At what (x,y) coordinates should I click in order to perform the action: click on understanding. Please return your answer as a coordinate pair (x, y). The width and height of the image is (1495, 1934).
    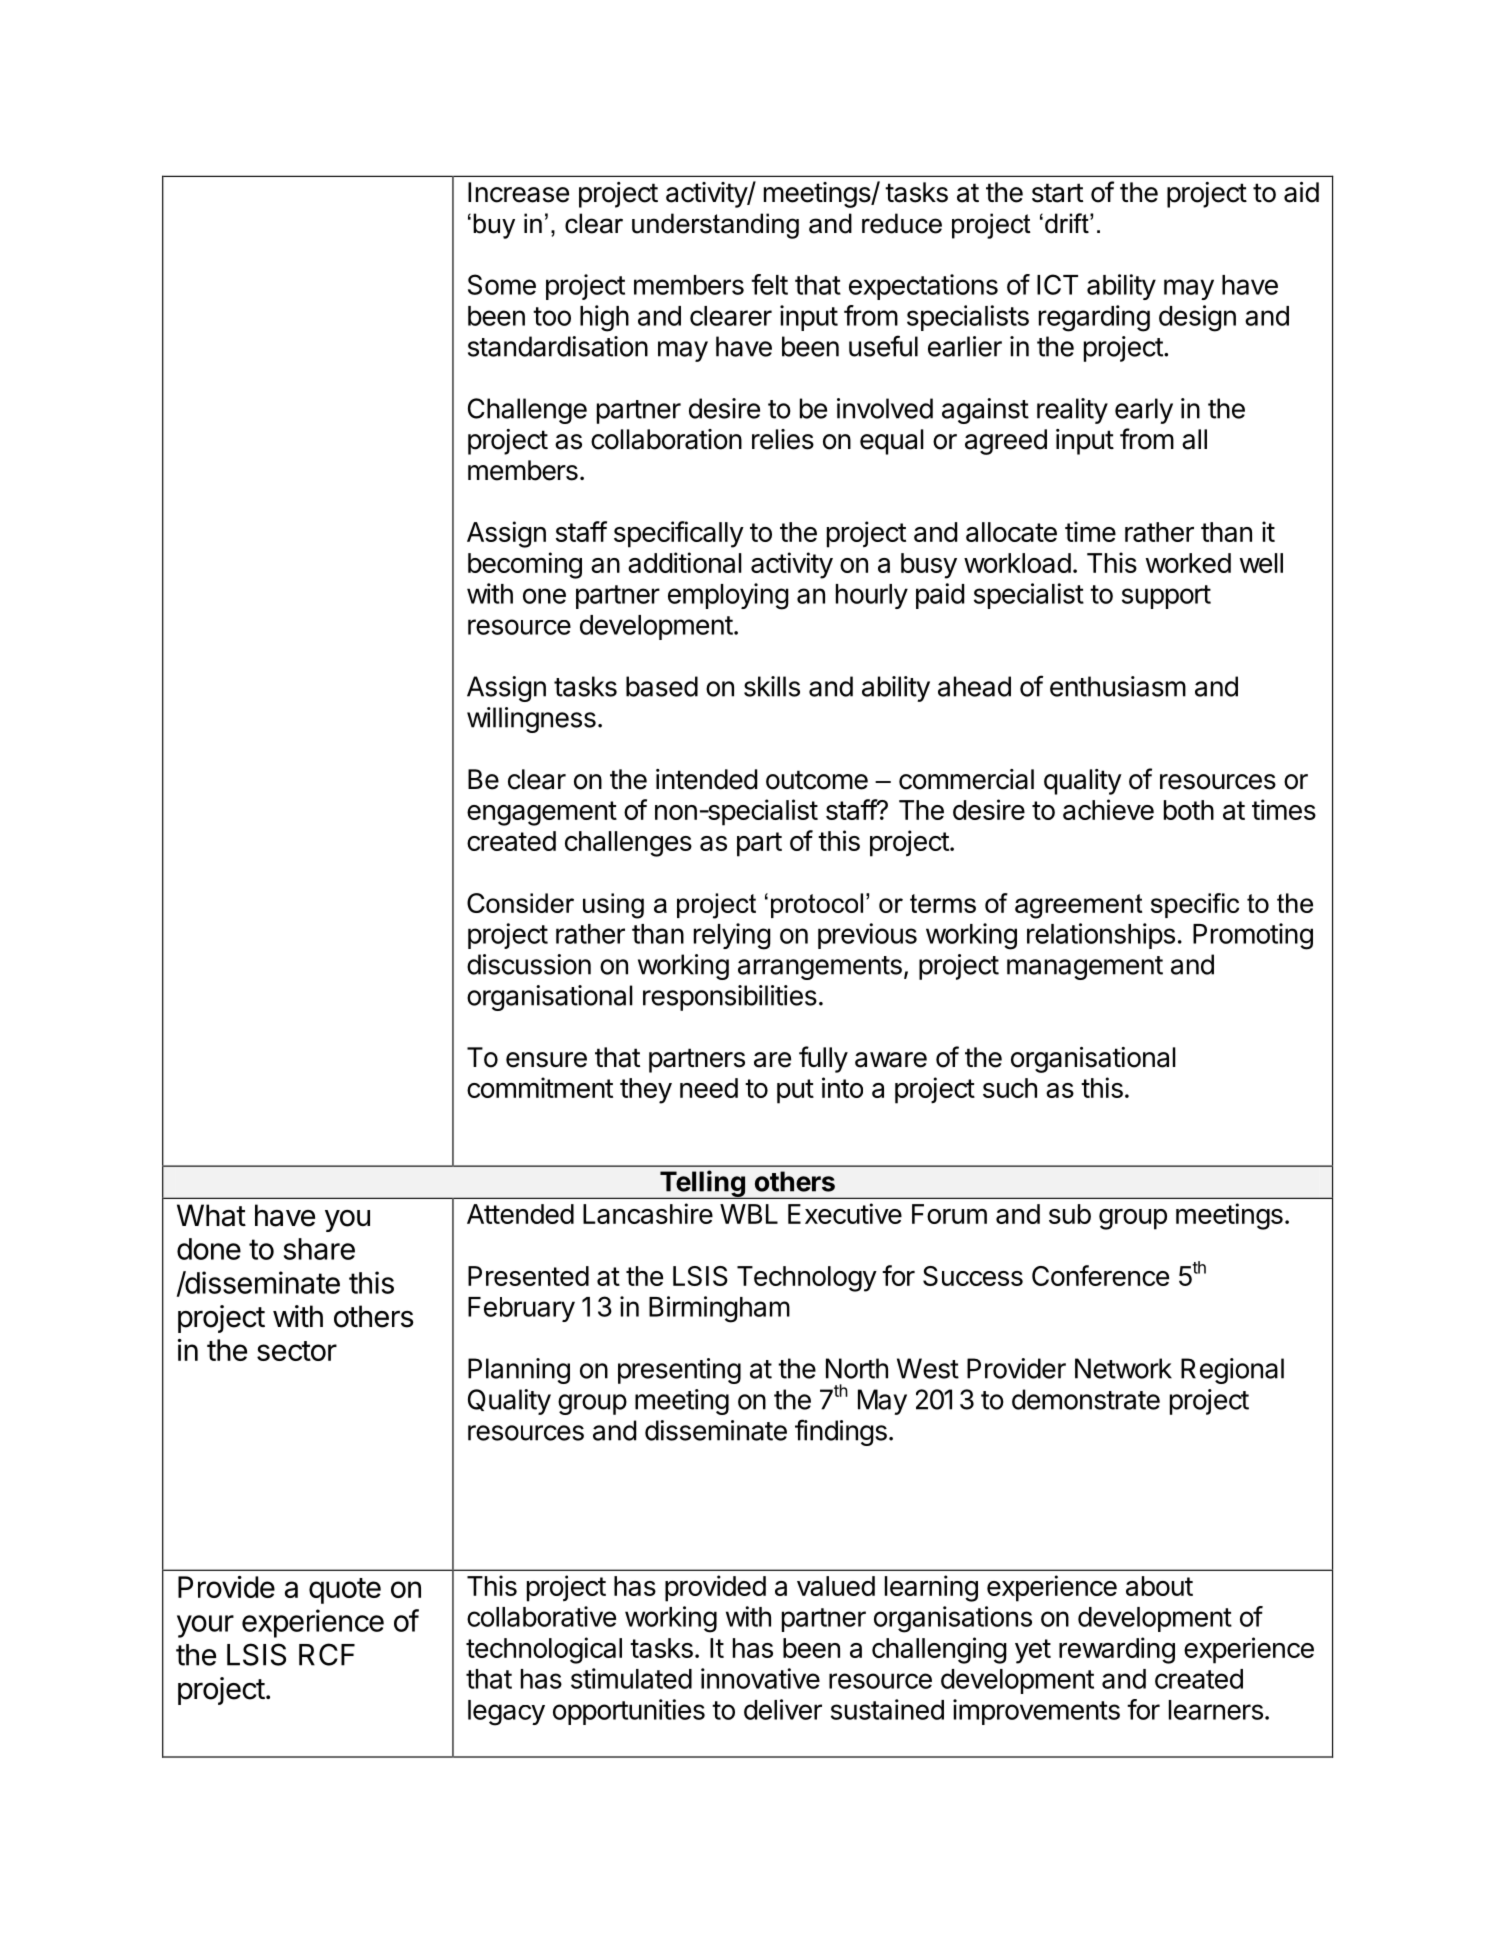
    Looking at the image, I should click on (715, 226).
